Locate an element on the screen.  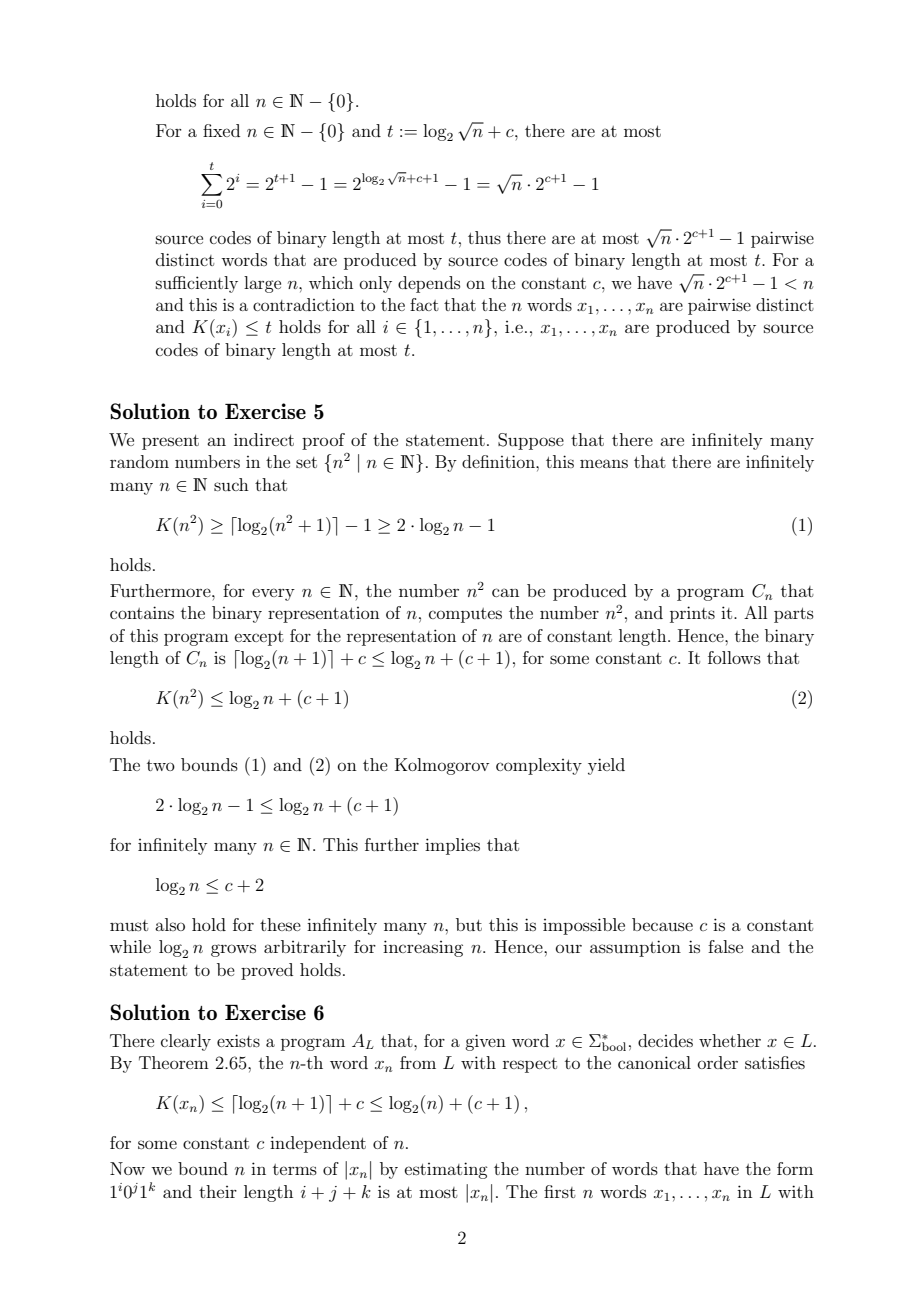
fixed is located at coordinates (221, 130).
